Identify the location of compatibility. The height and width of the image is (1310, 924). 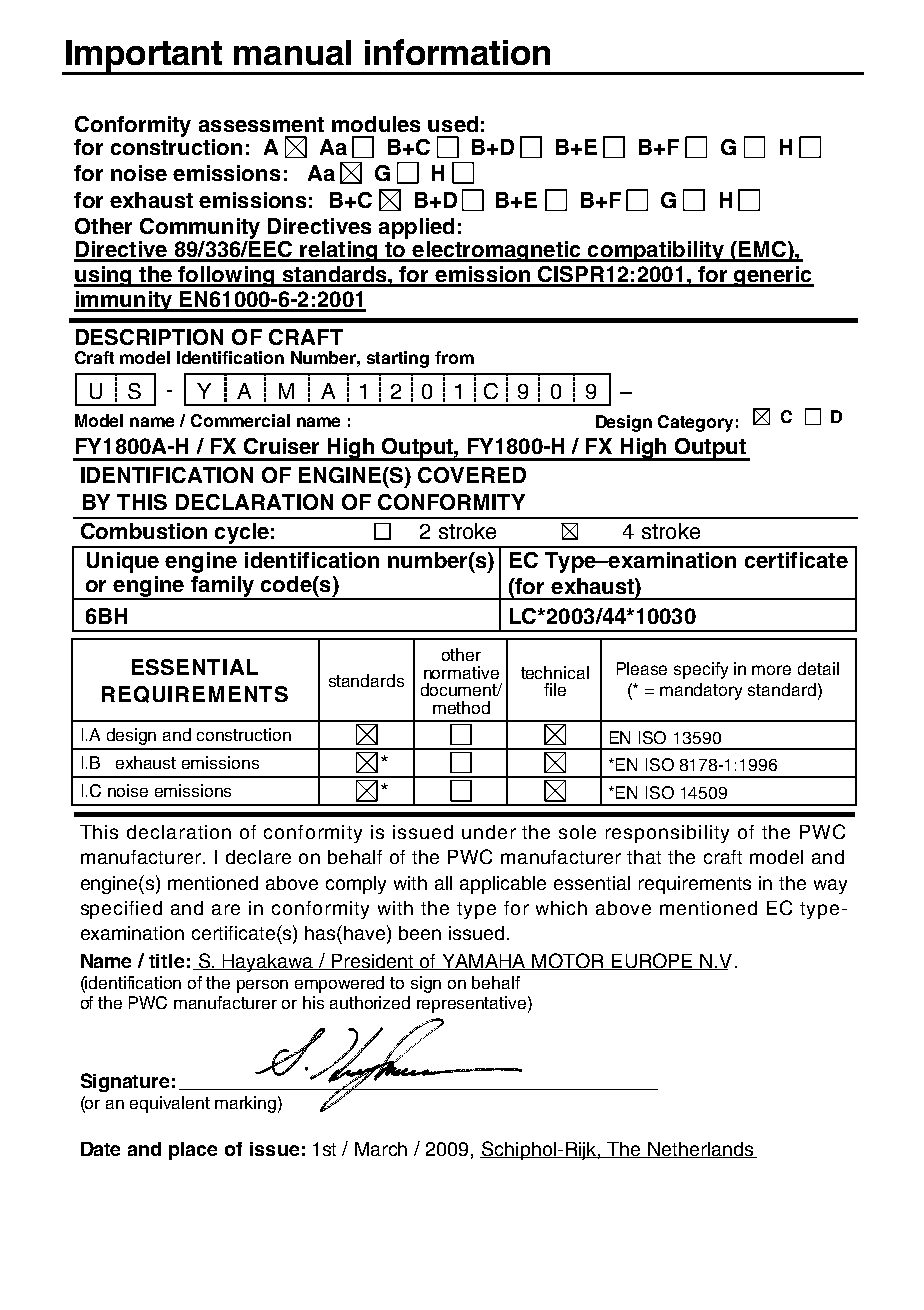
(656, 251).
